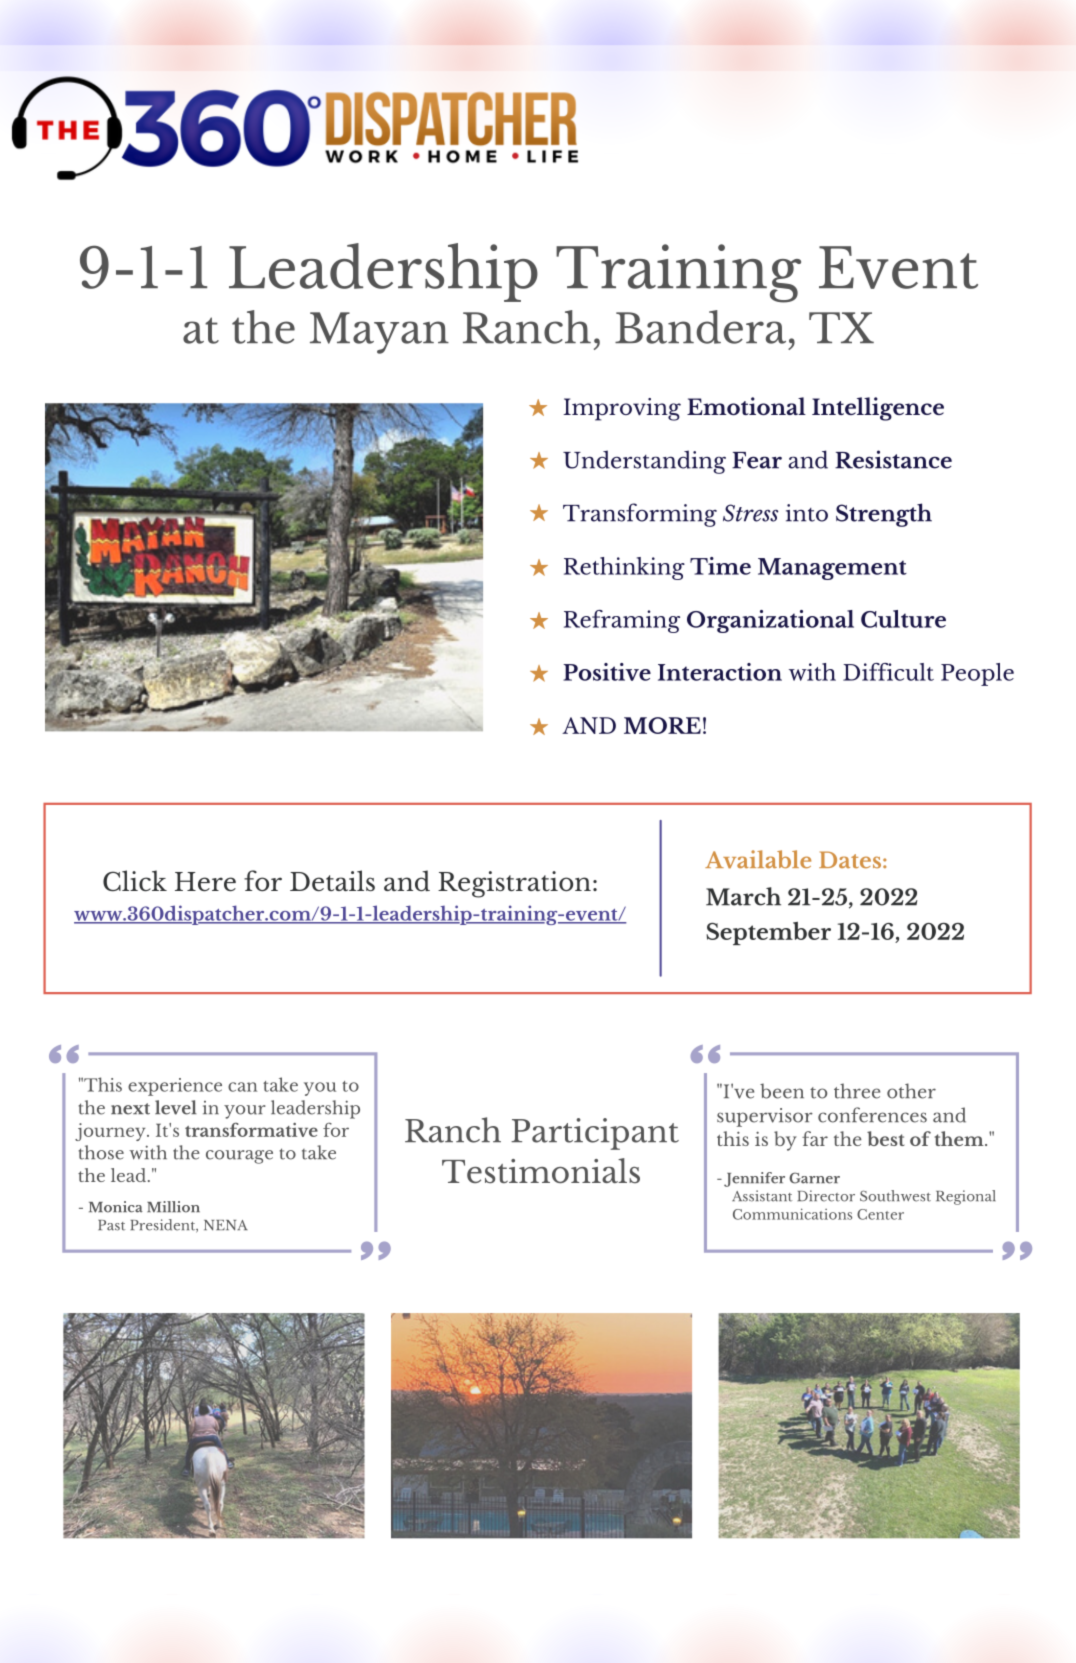 This screenshot has height=1663, width=1076. Describe the element at coordinates (205, 881) in the screenshot. I see `Here` at that location.
